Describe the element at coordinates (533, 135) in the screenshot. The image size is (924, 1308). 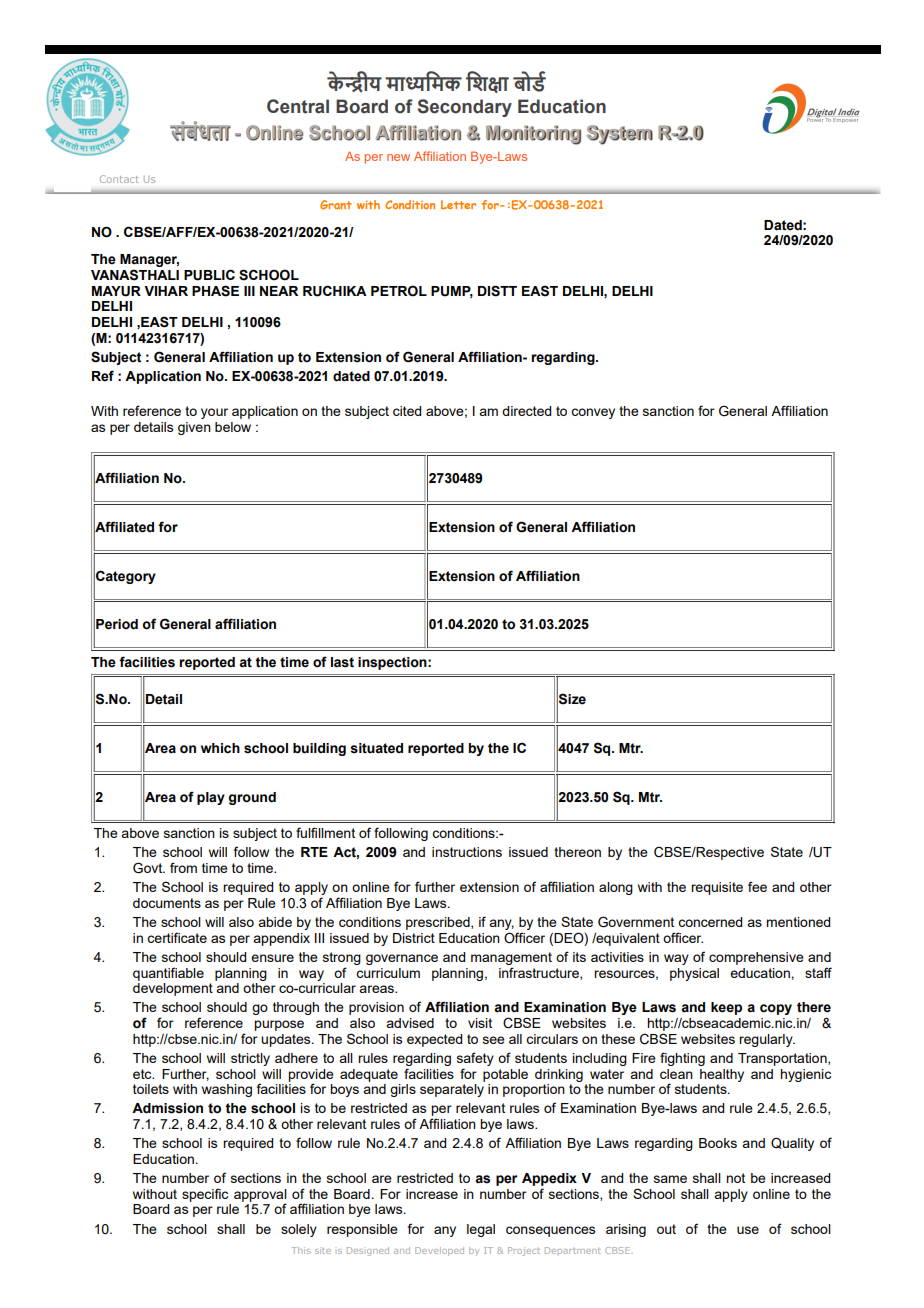
I see `Monitoring` at that location.
